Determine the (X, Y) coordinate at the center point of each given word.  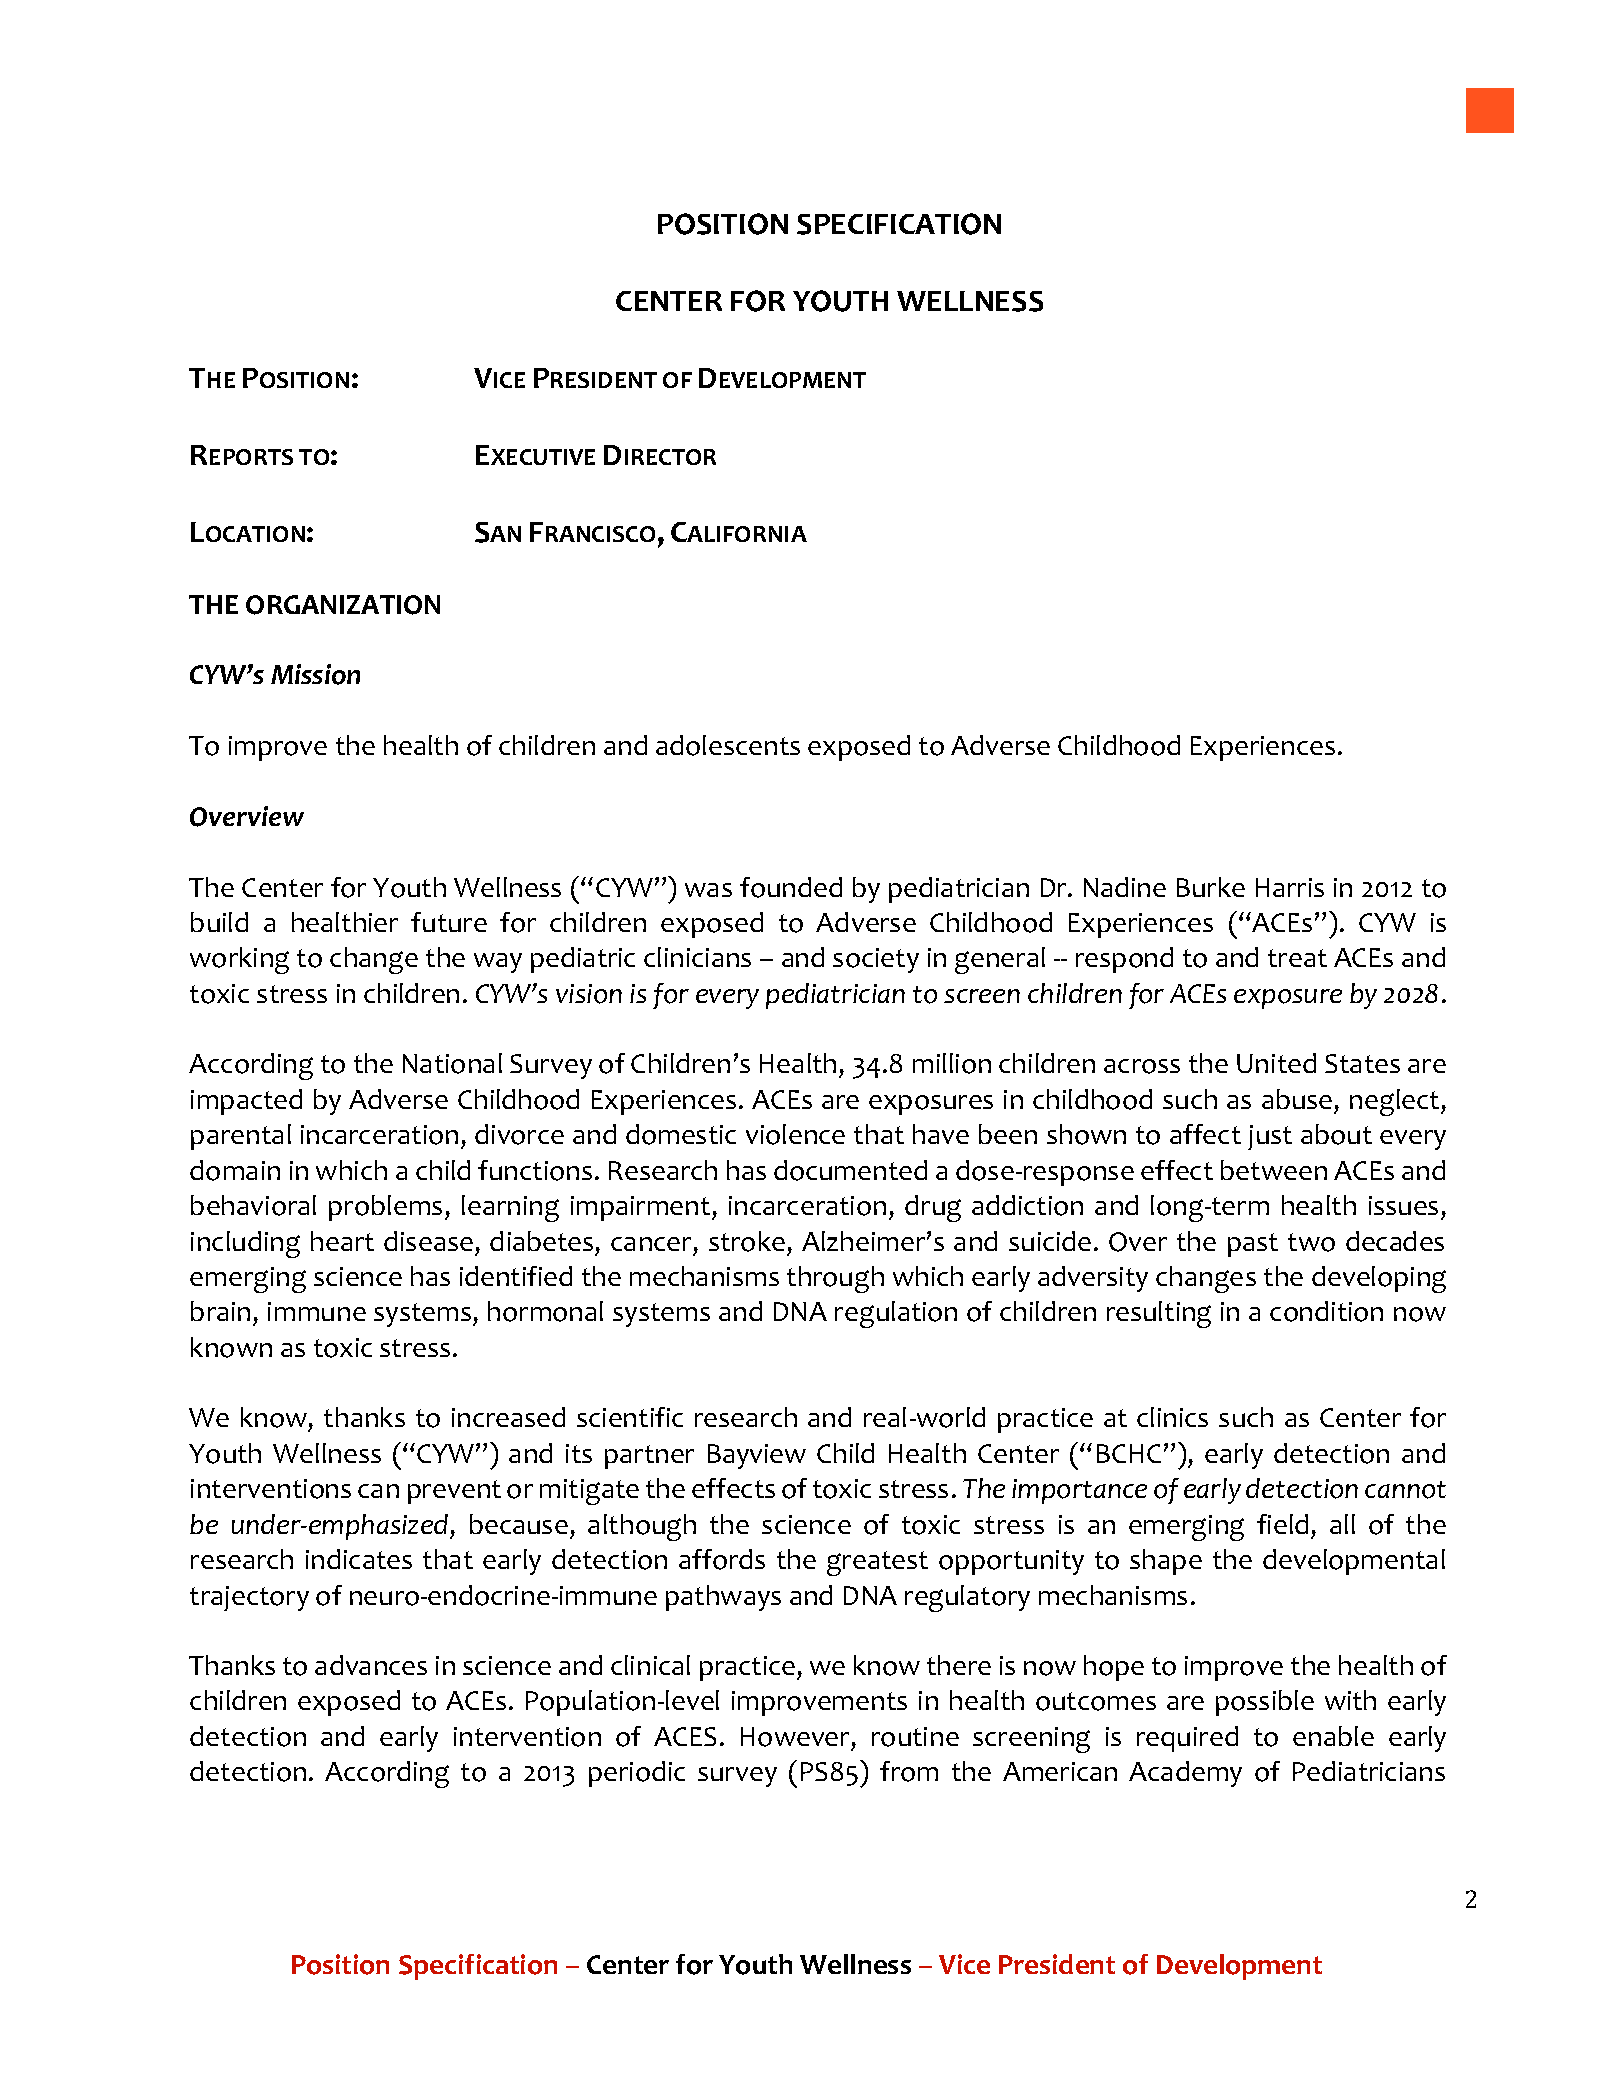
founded (791, 887)
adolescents (728, 745)
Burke (1211, 887)
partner (649, 1457)
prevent (454, 1492)
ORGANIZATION (343, 605)
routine (915, 1737)
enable (1333, 1736)
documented (850, 1170)
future (449, 922)
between (1274, 1170)
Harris (1290, 887)
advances (371, 1665)
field (1282, 1524)
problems (385, 1208)
